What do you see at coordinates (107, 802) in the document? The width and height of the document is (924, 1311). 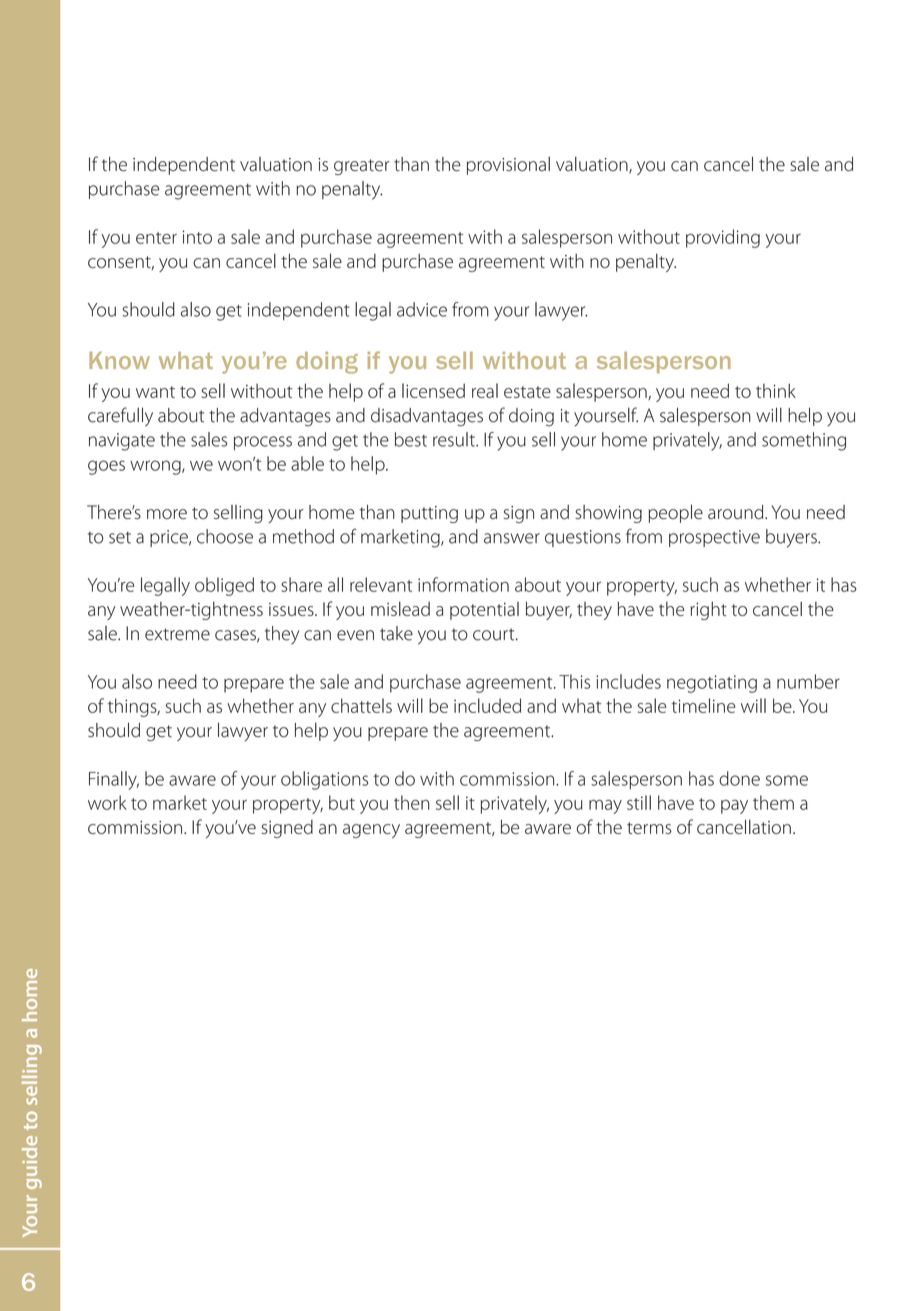 I see `work` at bounding box center [107, 802].
